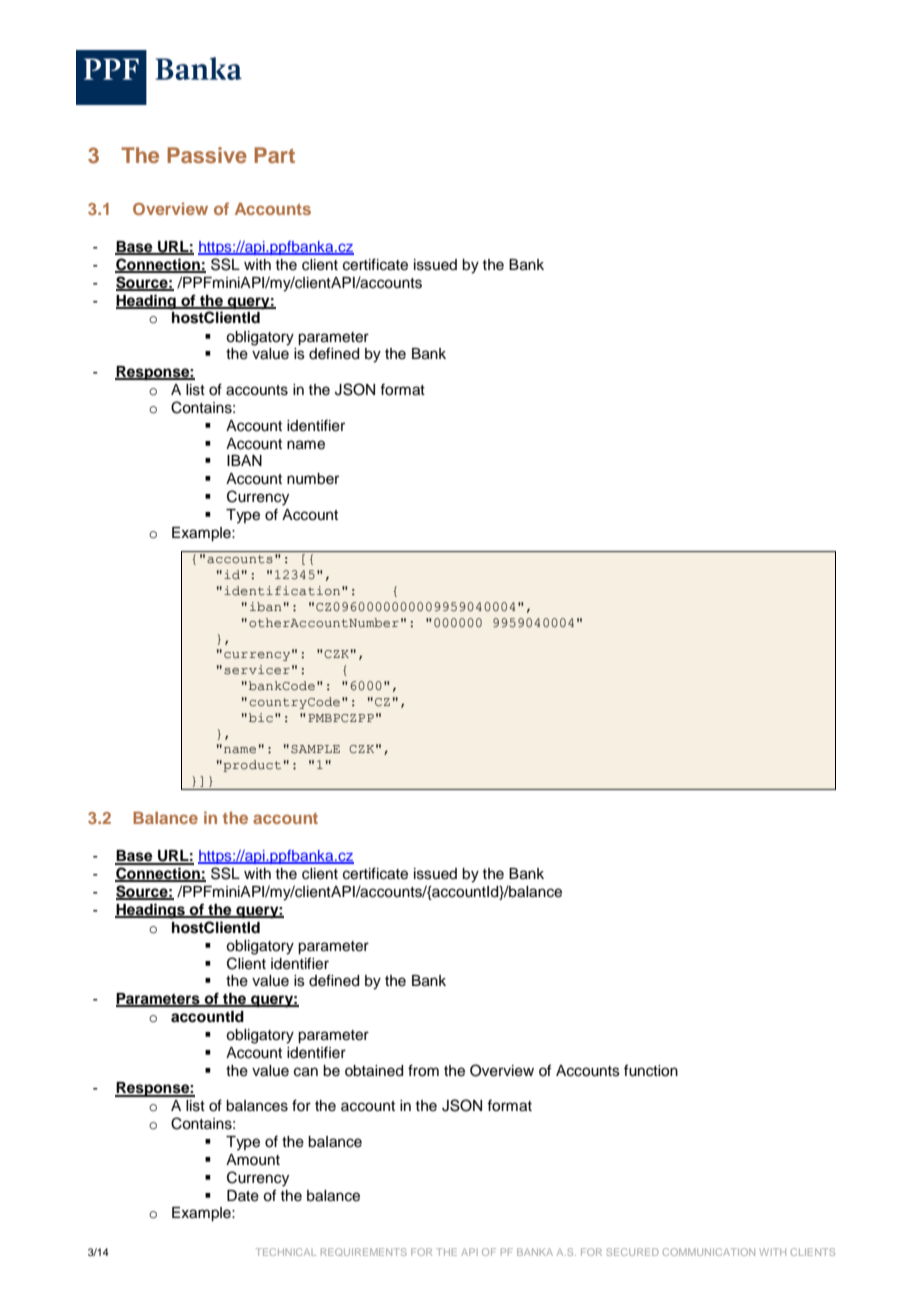  I want to click on REQUIREMENTS, so click(364, 1252).
